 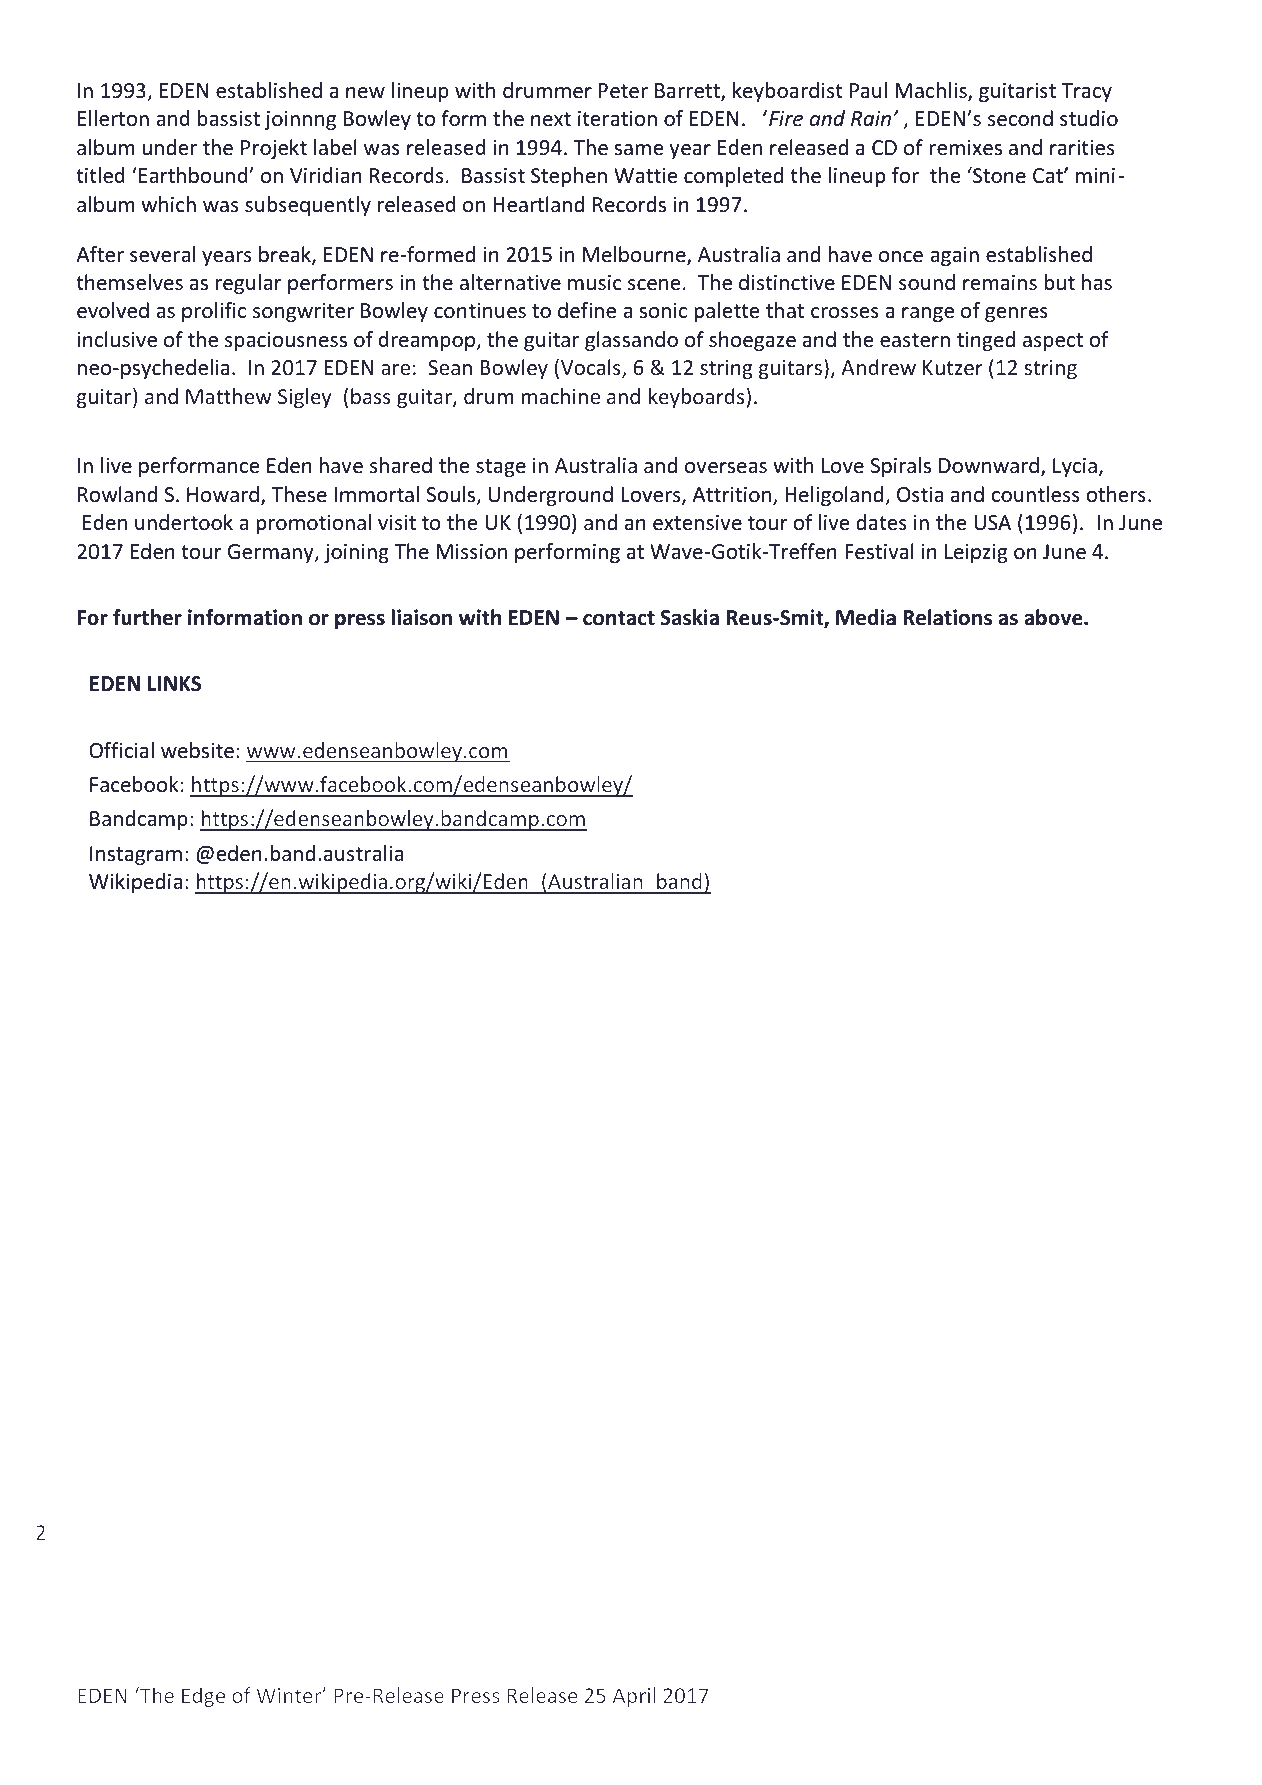 I want to click on Projekt, so click(x=274, y=149).
